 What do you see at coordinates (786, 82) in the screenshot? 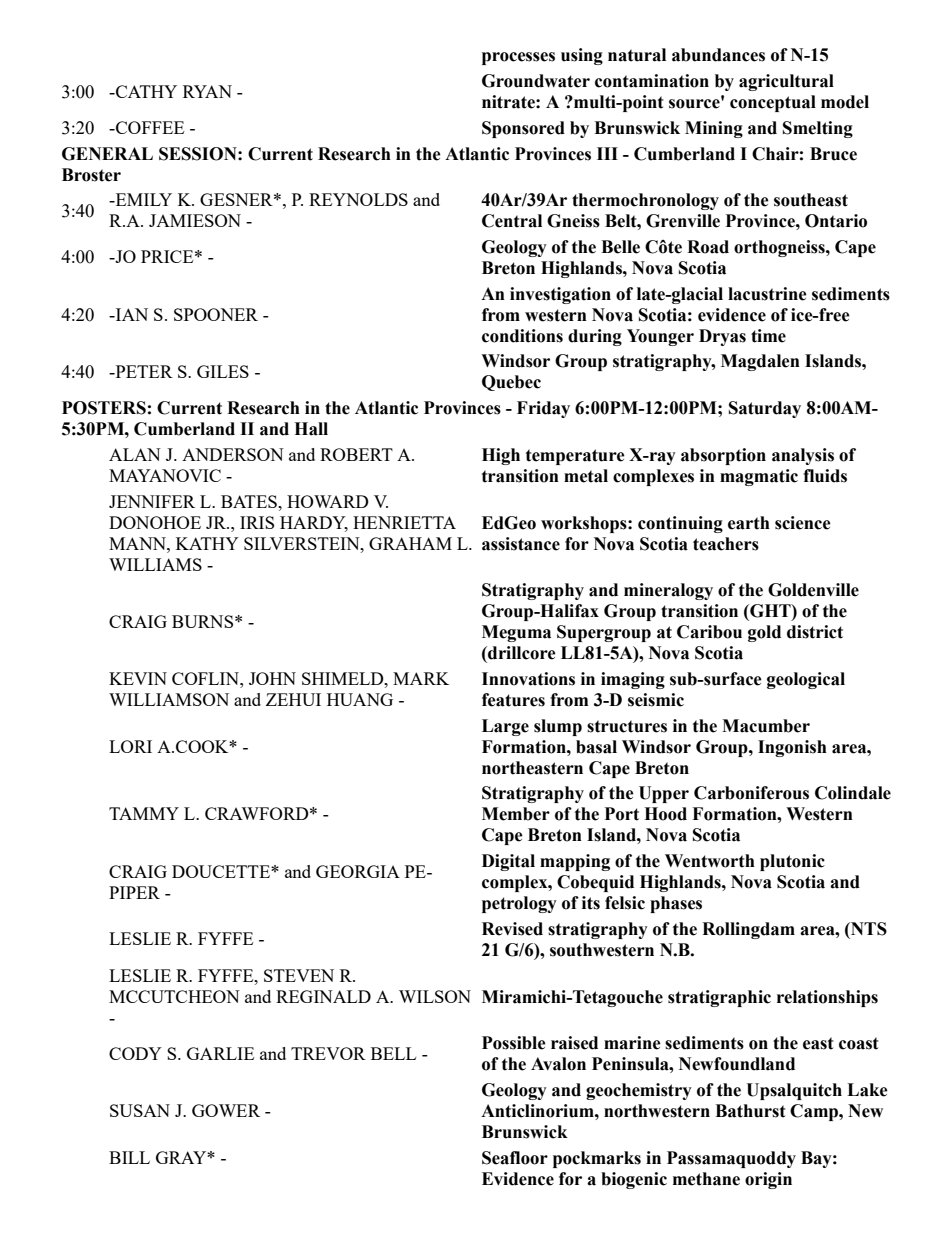
I see `agricultural` at bounding box center [786, 82].
